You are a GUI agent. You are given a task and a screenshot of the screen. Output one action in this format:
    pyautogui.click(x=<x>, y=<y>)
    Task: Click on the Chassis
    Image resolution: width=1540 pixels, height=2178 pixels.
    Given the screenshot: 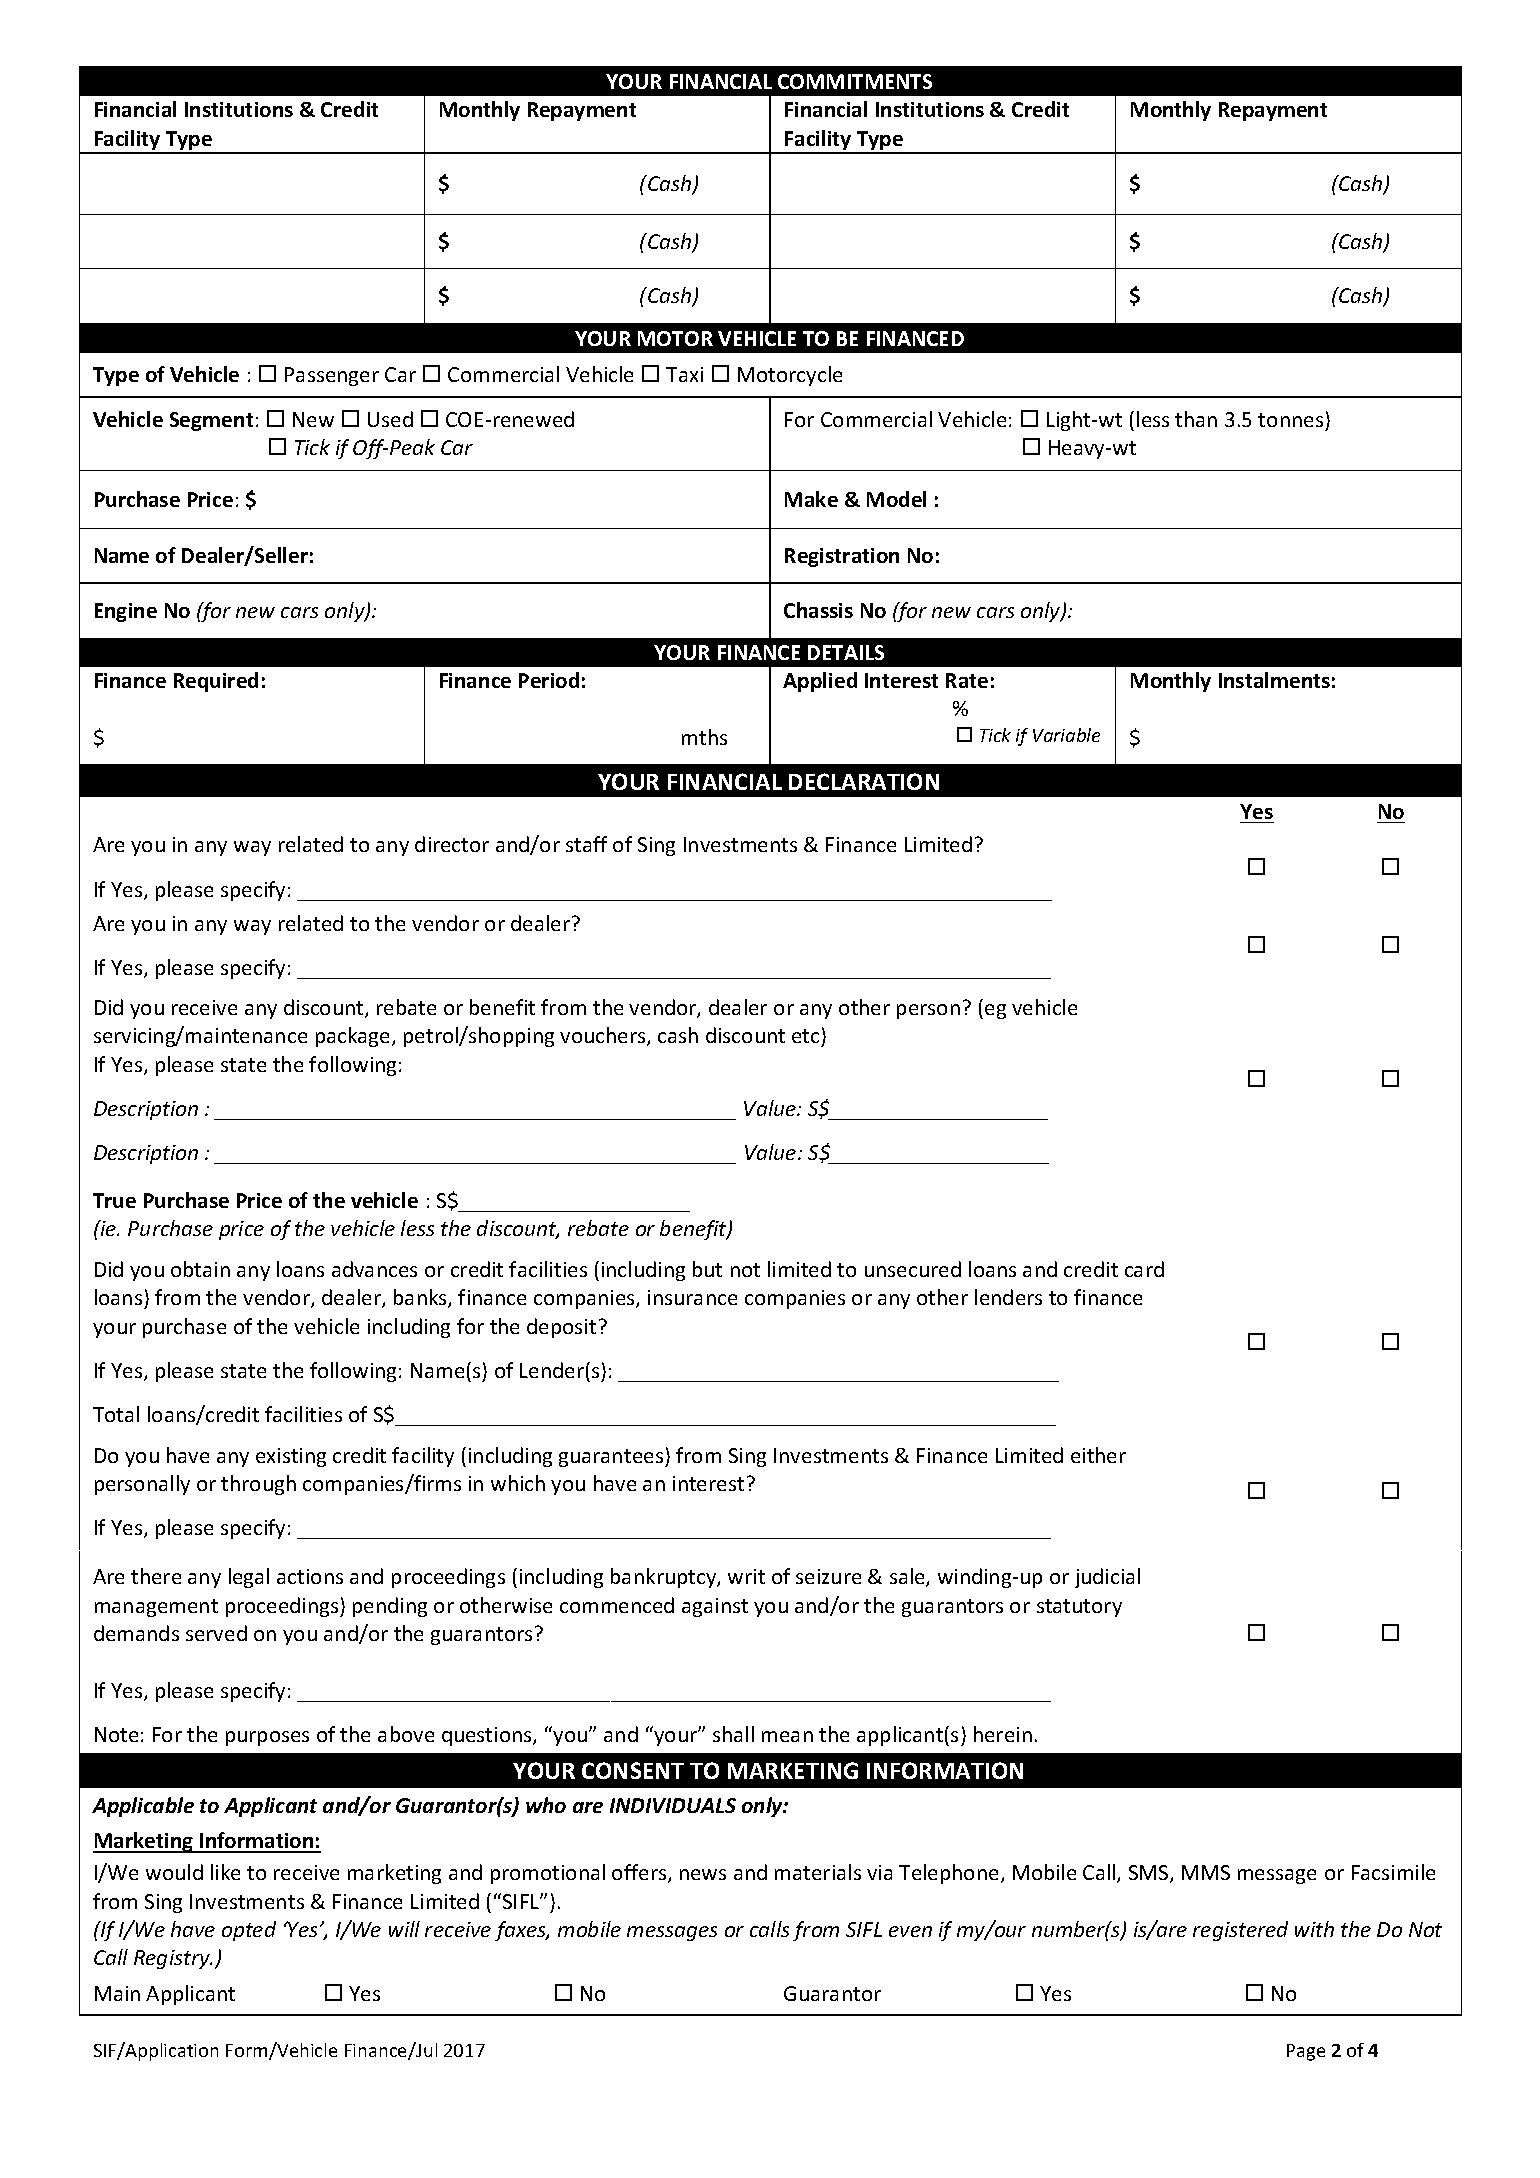 What is the action you would take?
    pyautogui.click(x=818, y=610)
